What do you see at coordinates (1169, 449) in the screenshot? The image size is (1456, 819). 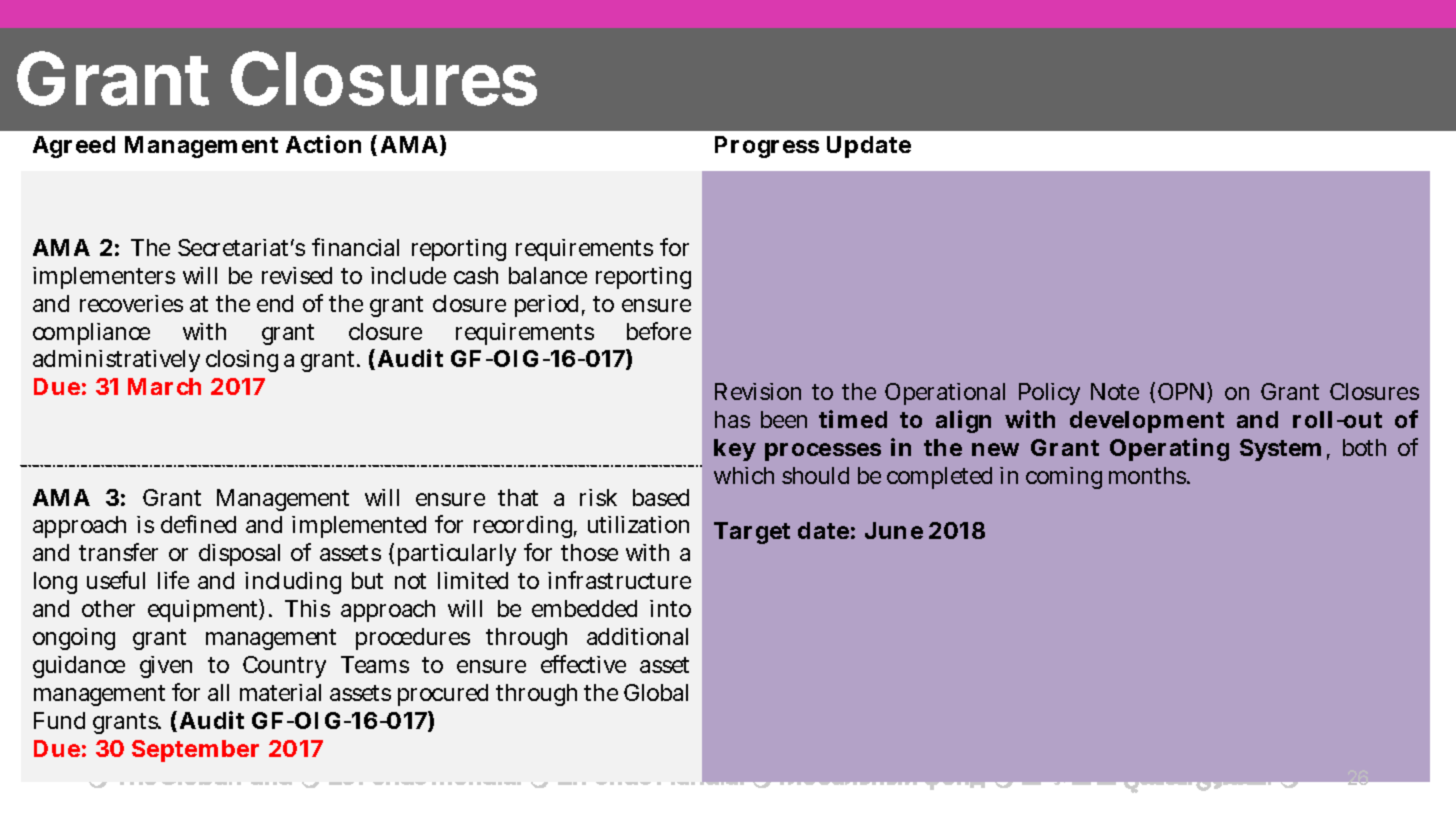 I see `Operating` at bounding box center [1169, 449].
